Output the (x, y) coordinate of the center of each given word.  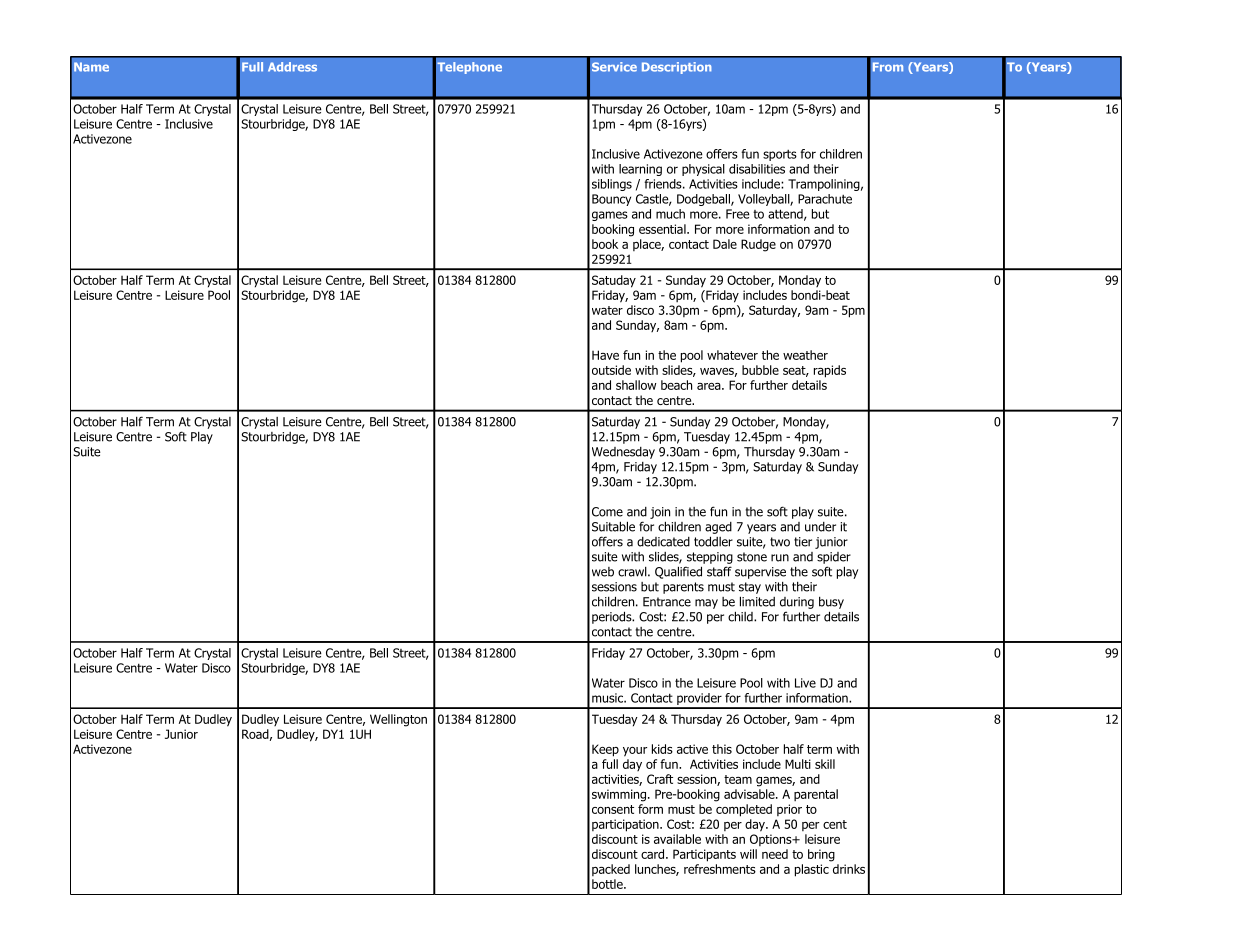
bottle (608, 884)
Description (677, 68)
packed (611, 870)
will (748, 854)
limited (757, 601)
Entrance (667, 602)
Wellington (398, 720)
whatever (732, 355)
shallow (636, 385)
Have (605, 355)
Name (91, 67)
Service (614, 67)
